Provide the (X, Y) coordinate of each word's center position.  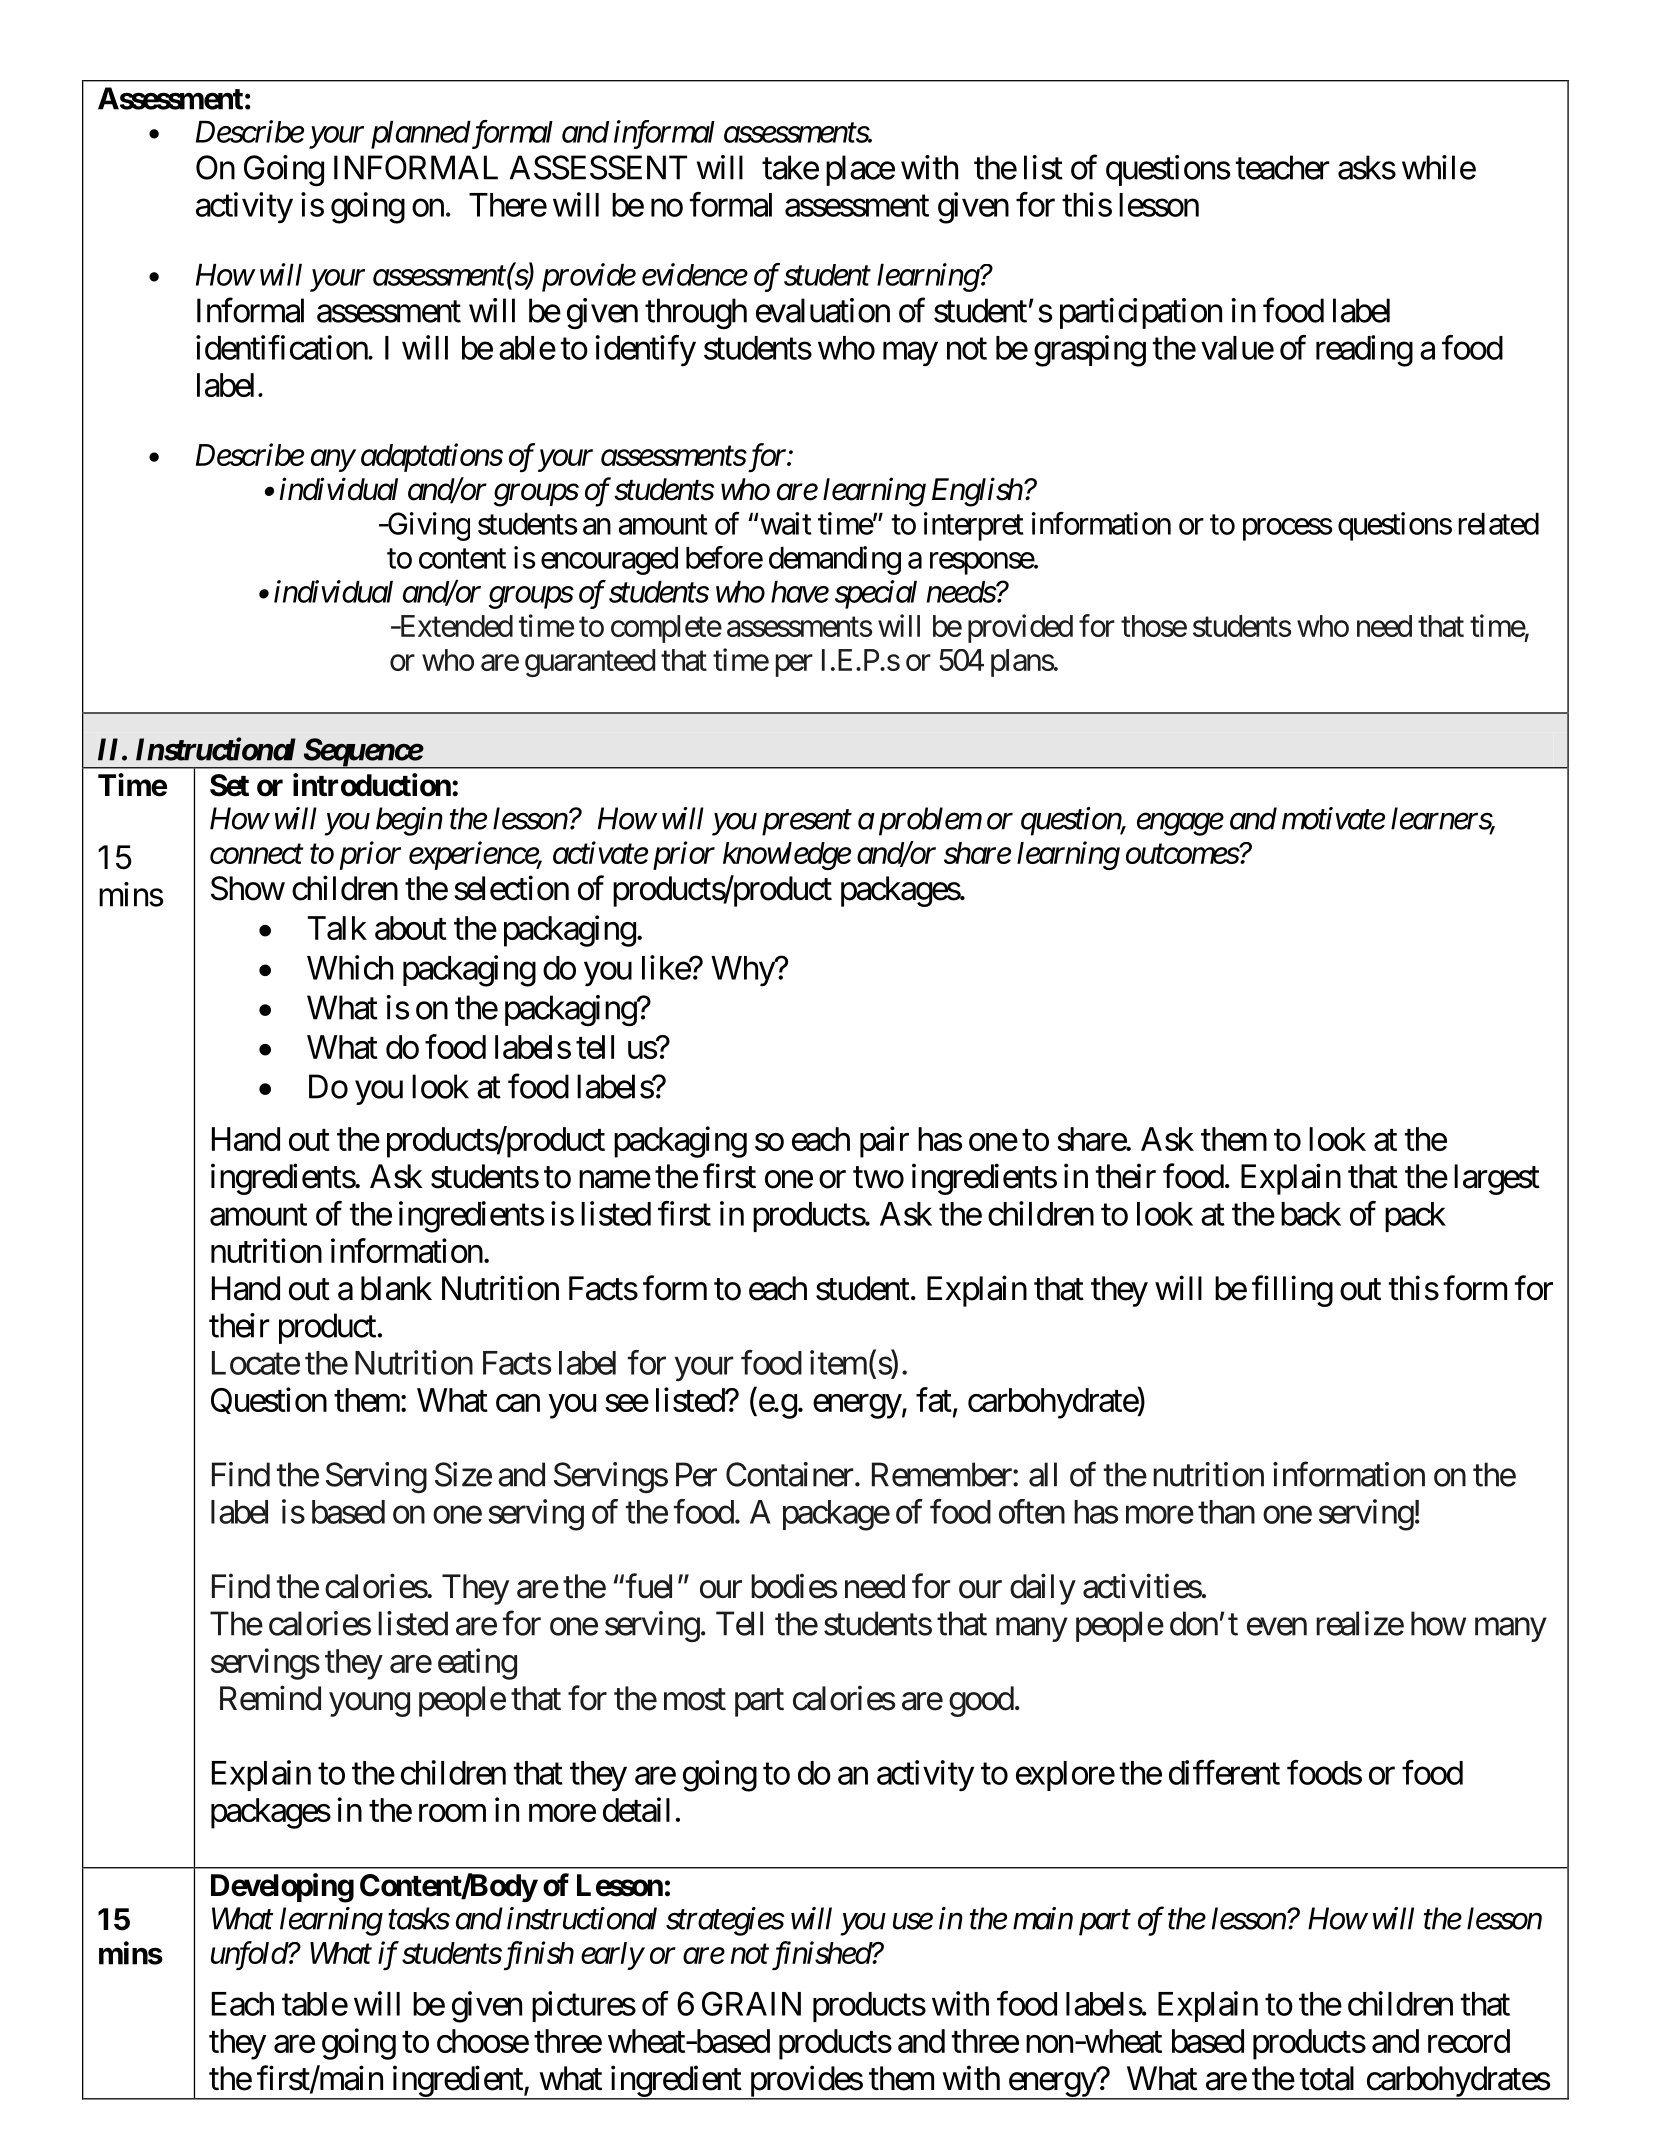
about (411, 928)
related (1498, 524)
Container (790, 1474)
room (452, 1813)
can (518, 1403)
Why (743, 971)
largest (1497, 1179)
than (1226, 1512)
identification (282, 347)
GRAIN (751, 2003)
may (910, 354)
